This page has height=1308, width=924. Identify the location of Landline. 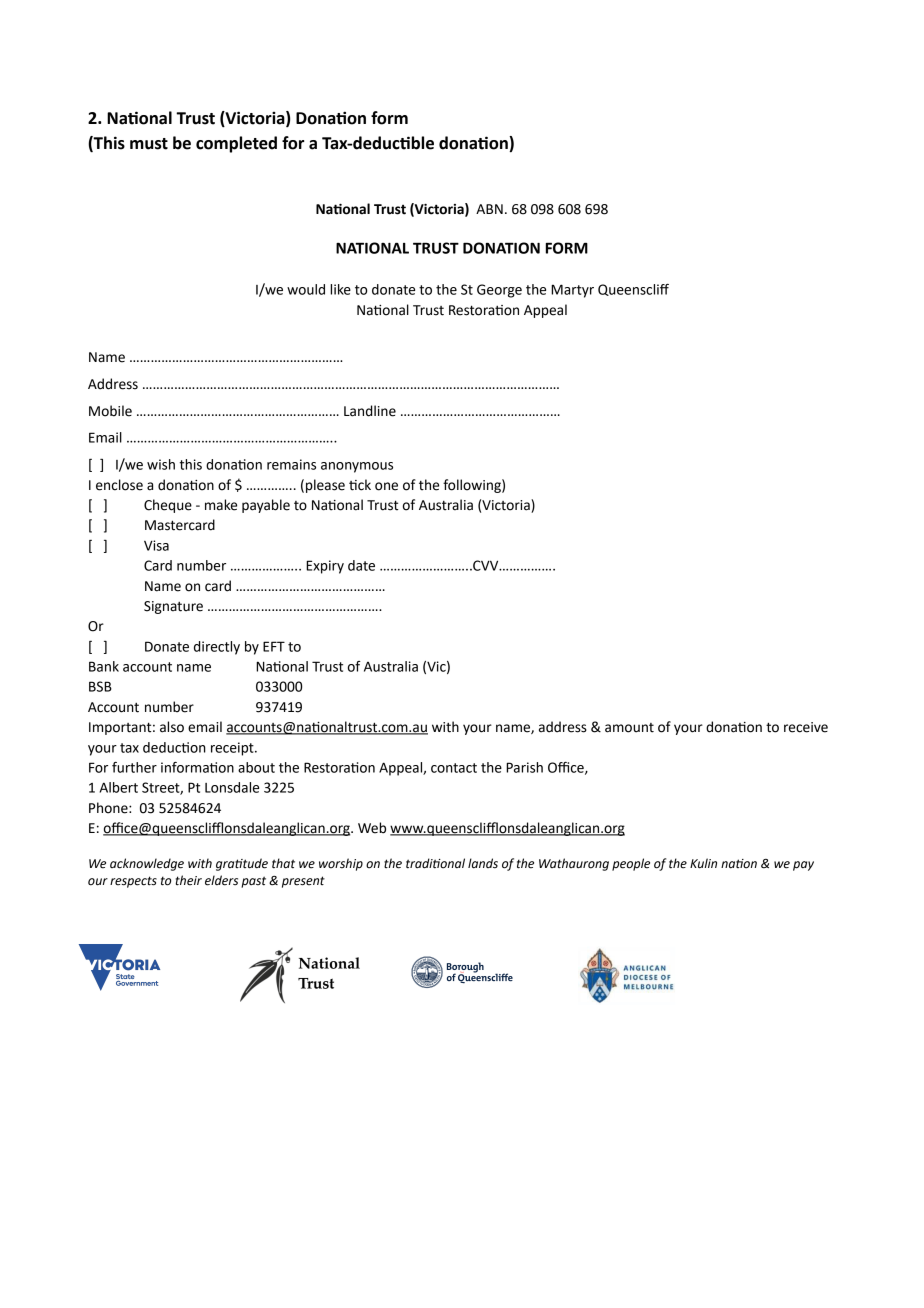
(370, 411).
